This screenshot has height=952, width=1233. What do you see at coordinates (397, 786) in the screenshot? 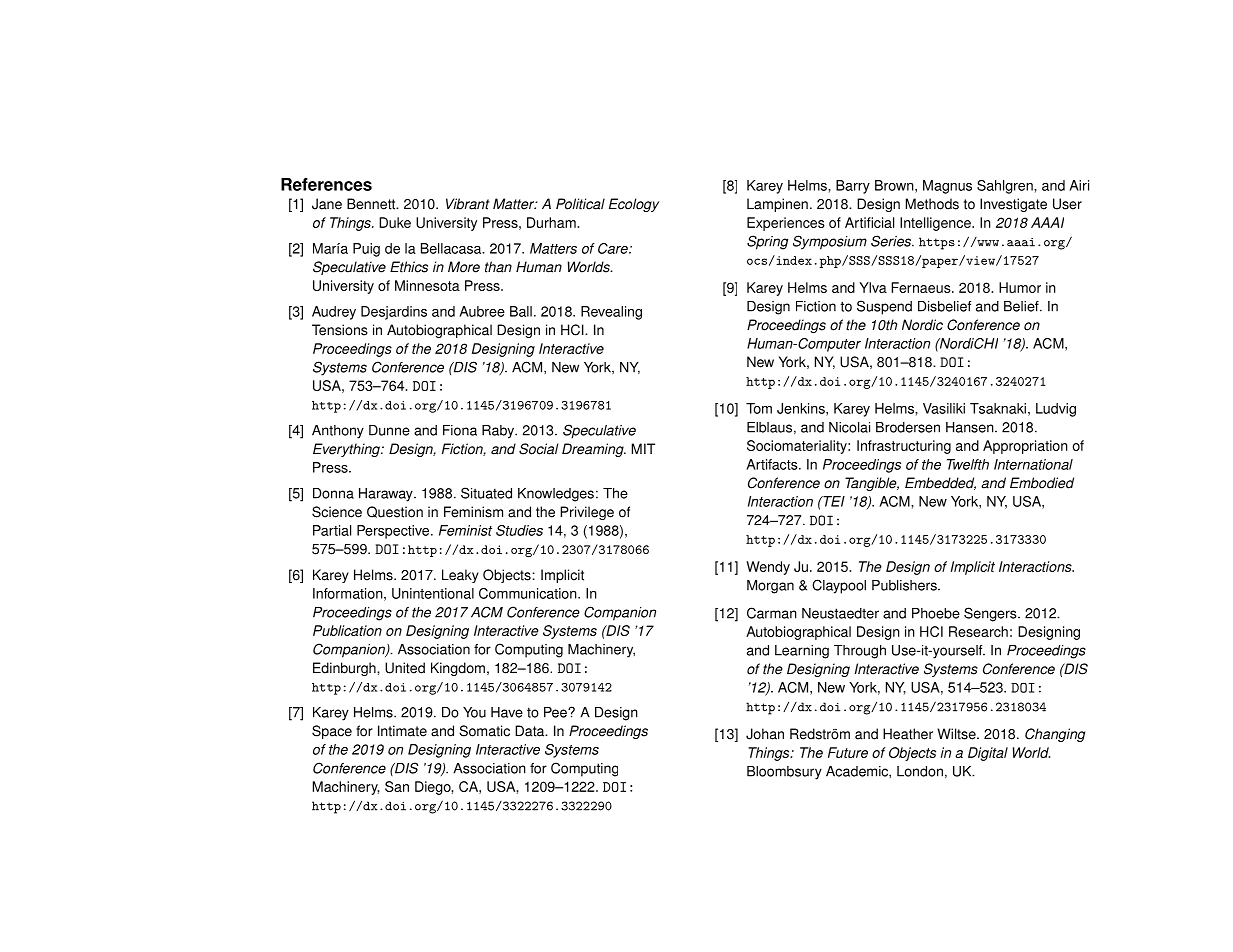
I see `San` at bounding box center [397, 786].
